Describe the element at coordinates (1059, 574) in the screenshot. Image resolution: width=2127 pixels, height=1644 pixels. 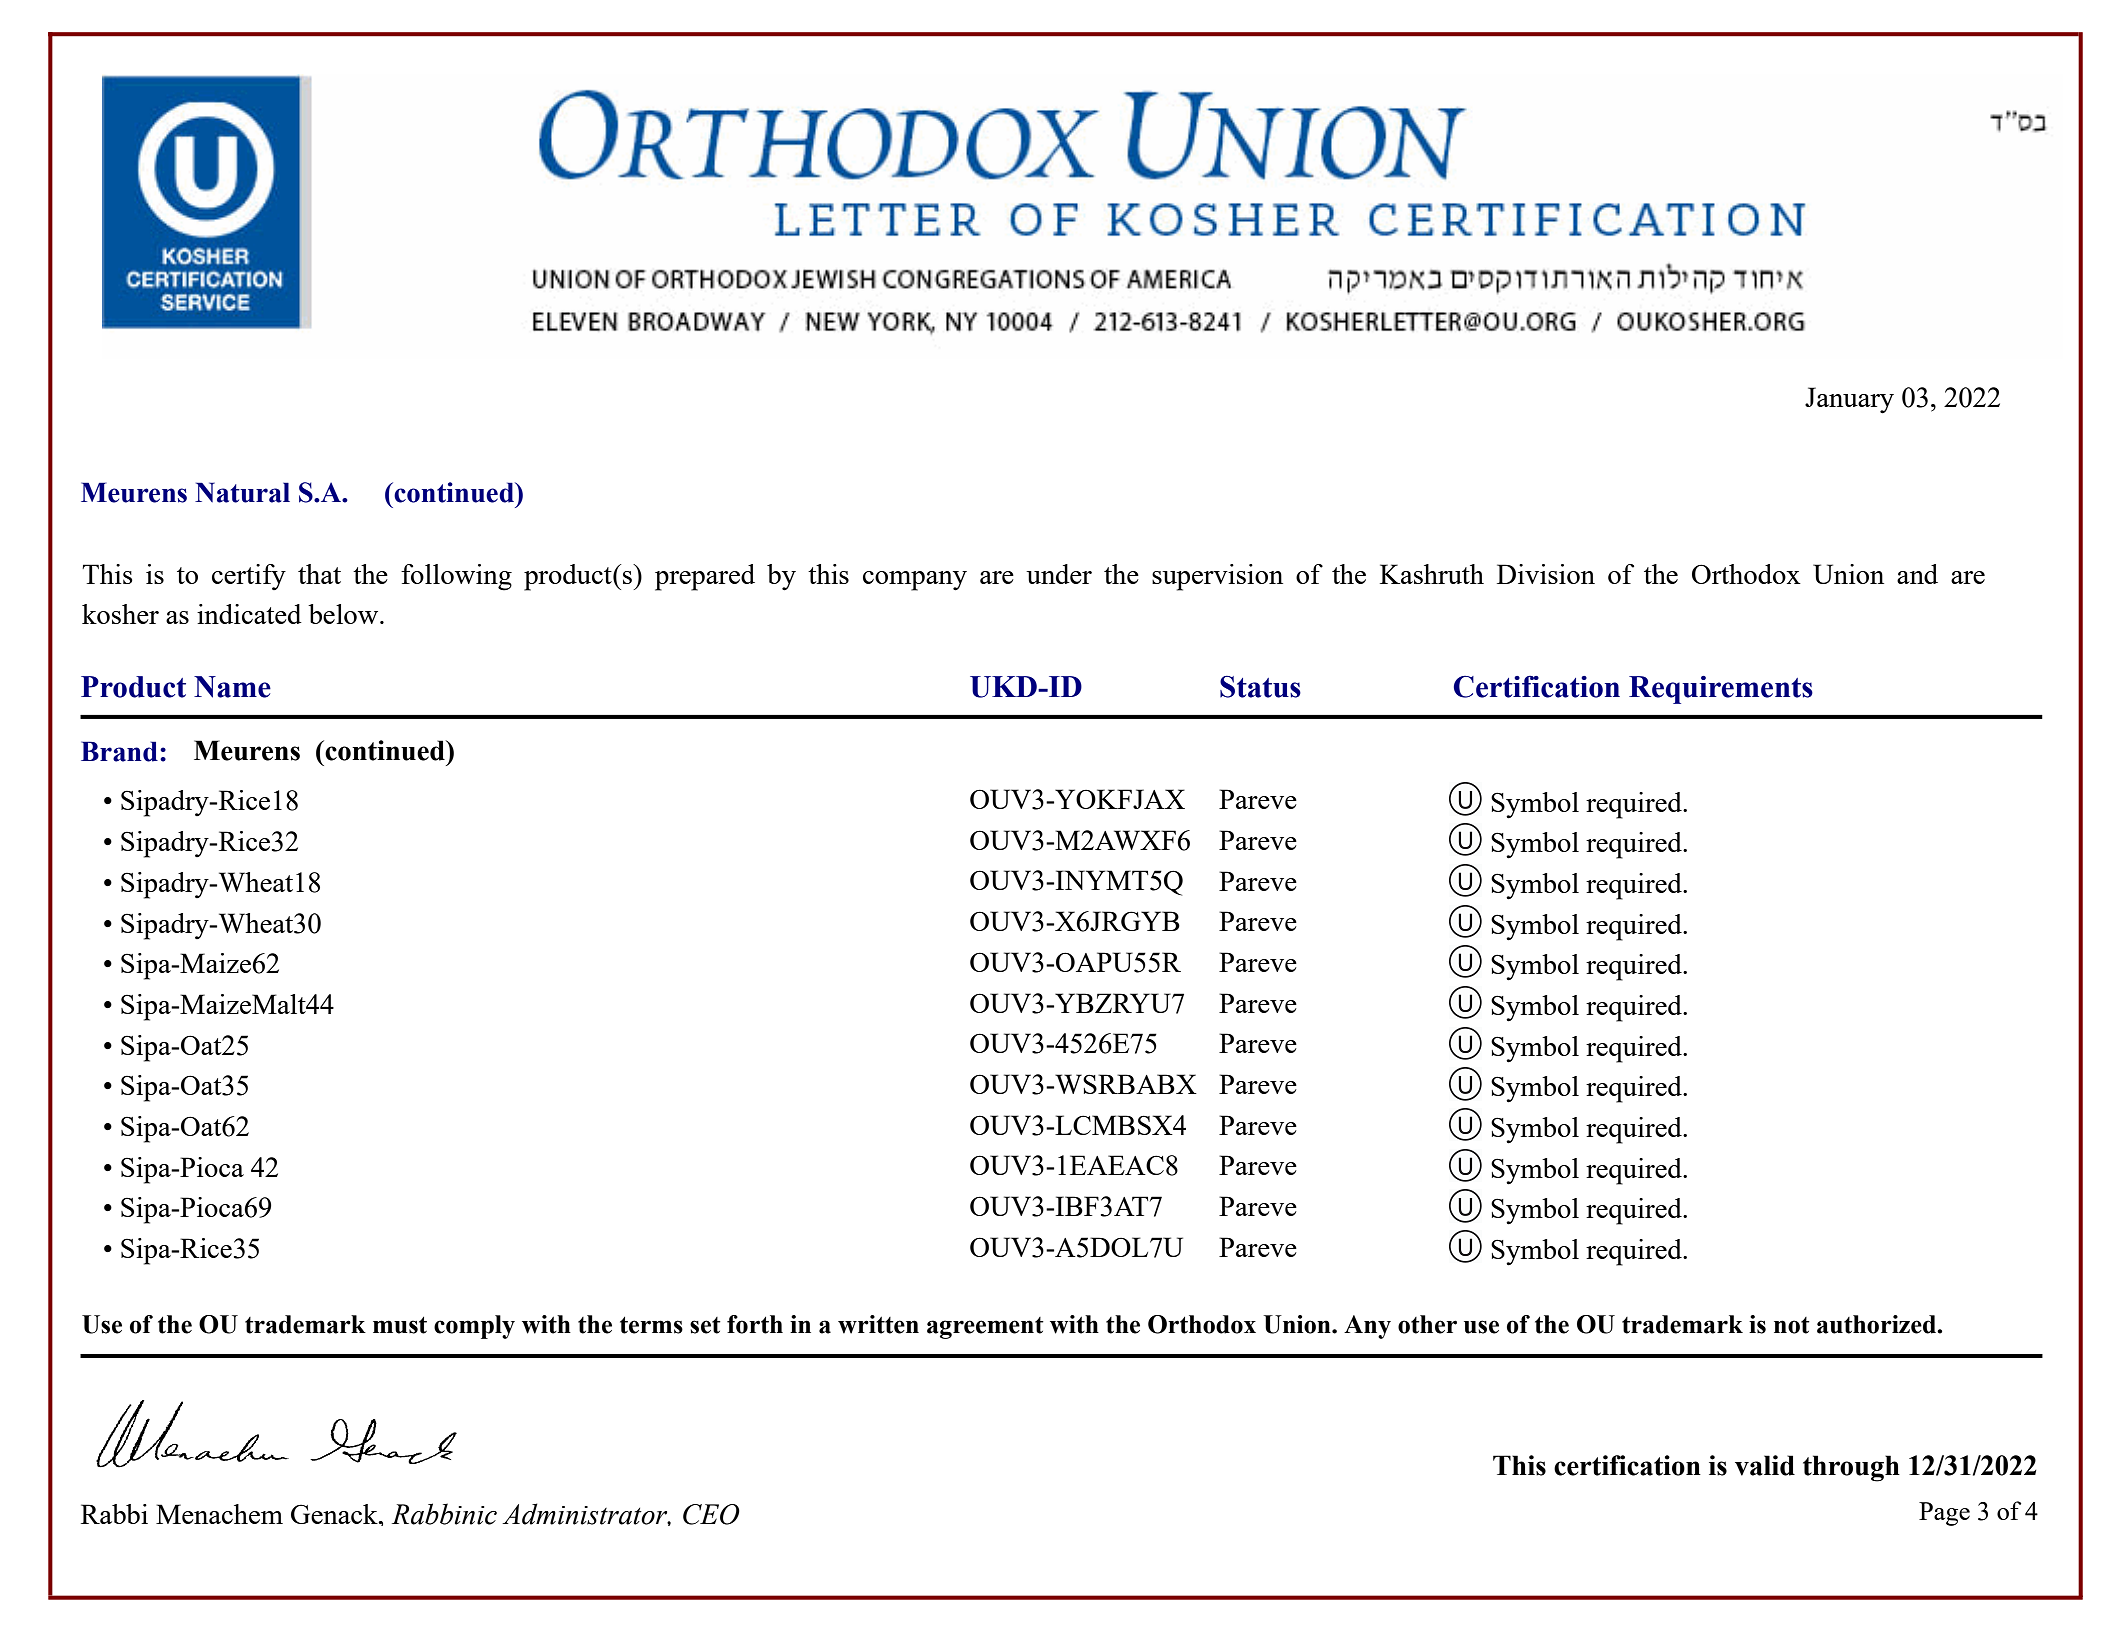
I see `under` at that location.
